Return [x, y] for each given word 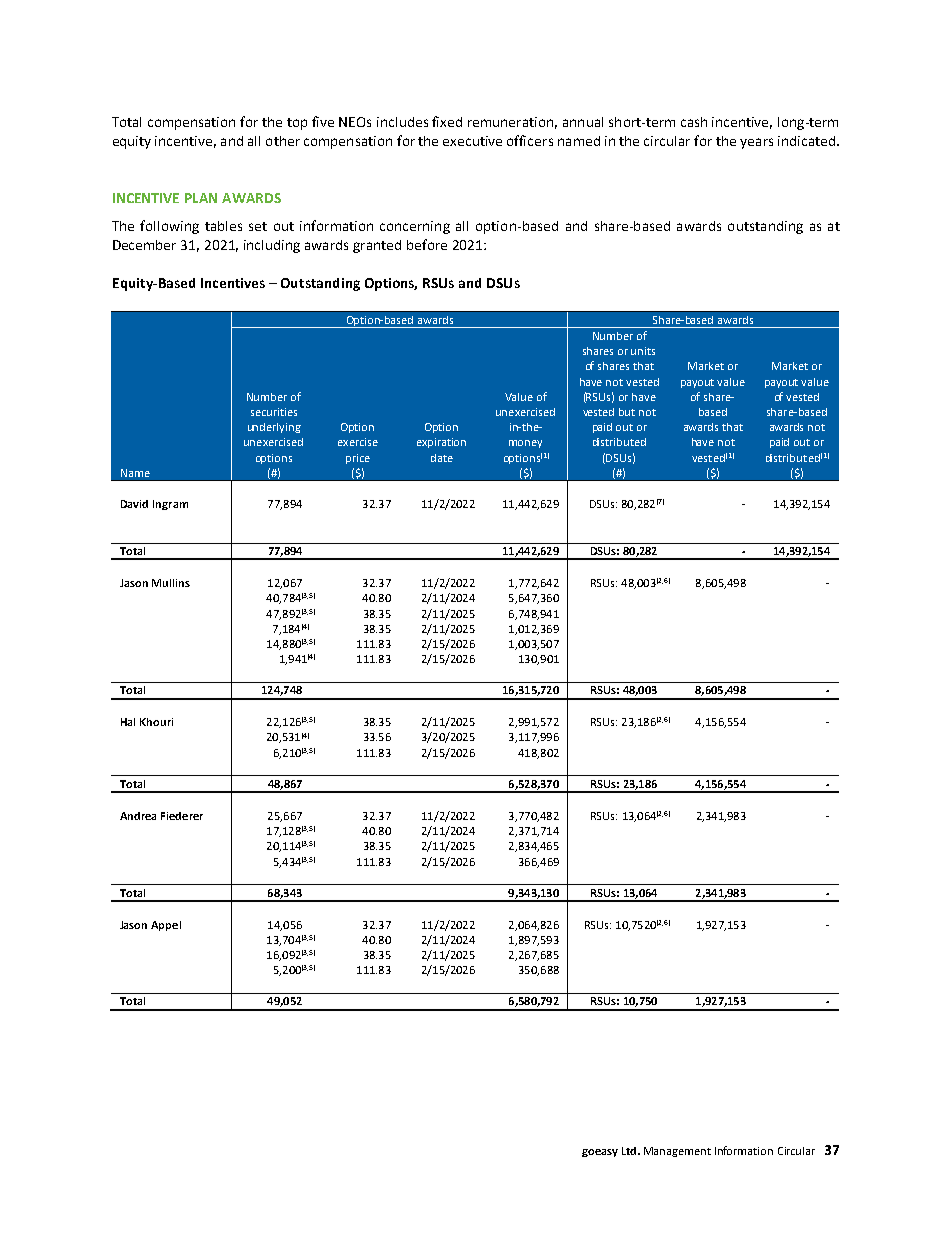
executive [472, 141]
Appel [166, 926]
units [643, 351]
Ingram [170, 505]
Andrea [138, 816]
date [442, 458]
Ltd [630, 1151]
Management [677, 1152]
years [756, 143]
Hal [128, 722]
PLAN [201, 198]
